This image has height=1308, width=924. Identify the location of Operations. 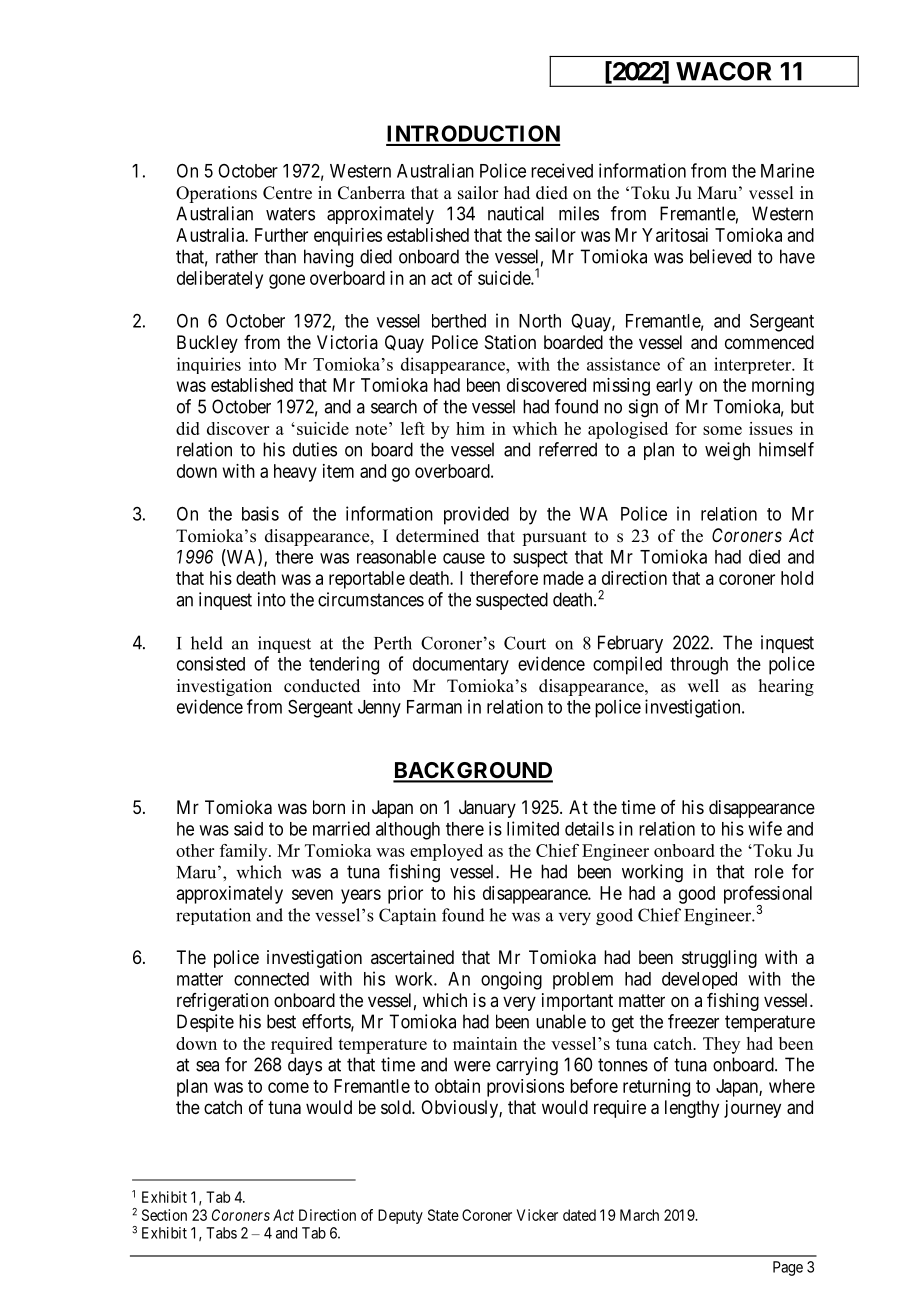
(216, 194).
